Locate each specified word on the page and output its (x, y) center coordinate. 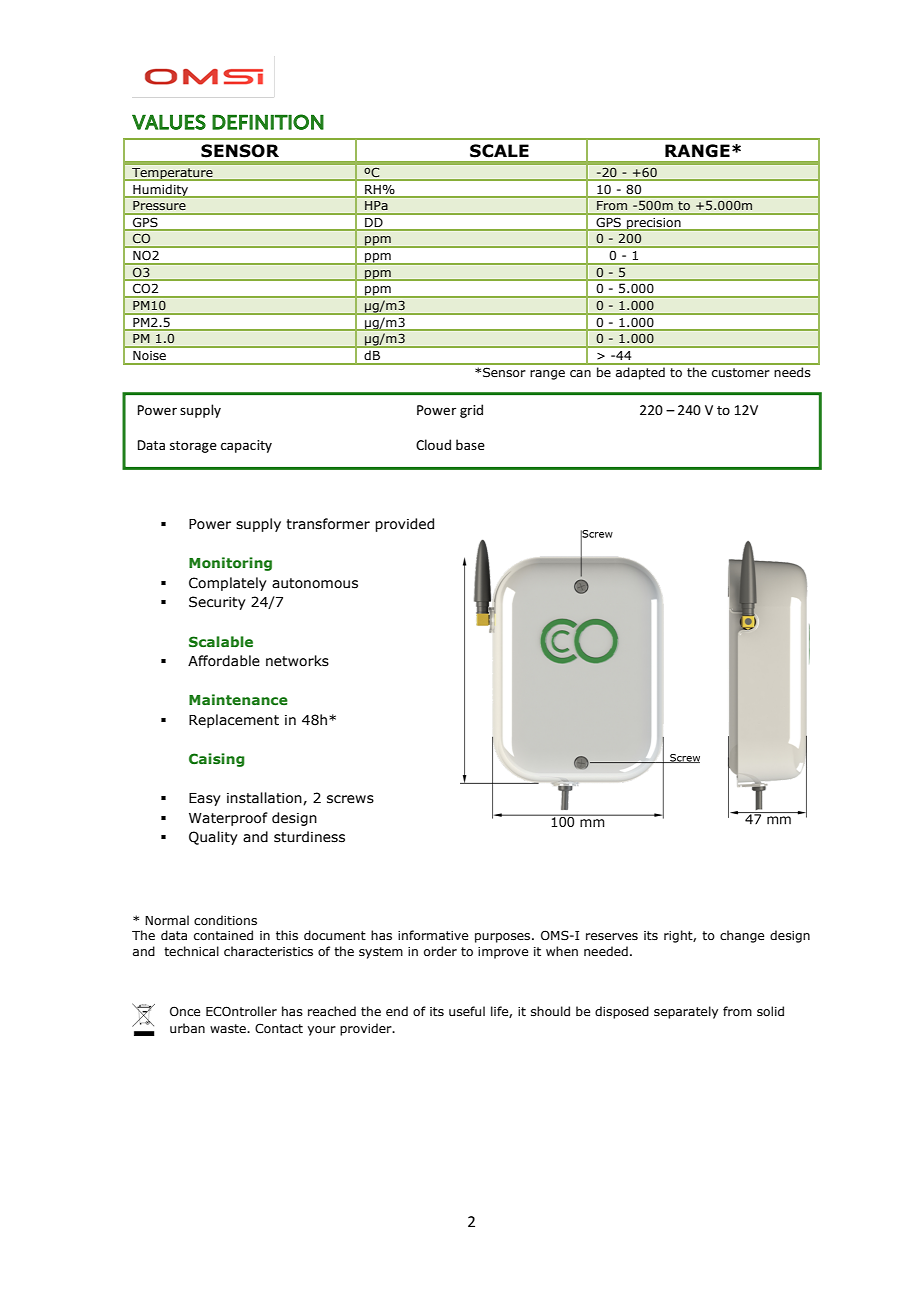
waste (229, 1028)
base (470, 444)
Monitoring (230, 564)
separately (686, 1012)
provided (404, 525)
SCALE (499, 151)
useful (467, 1011)
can (580, 373)
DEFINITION (268, 122)
